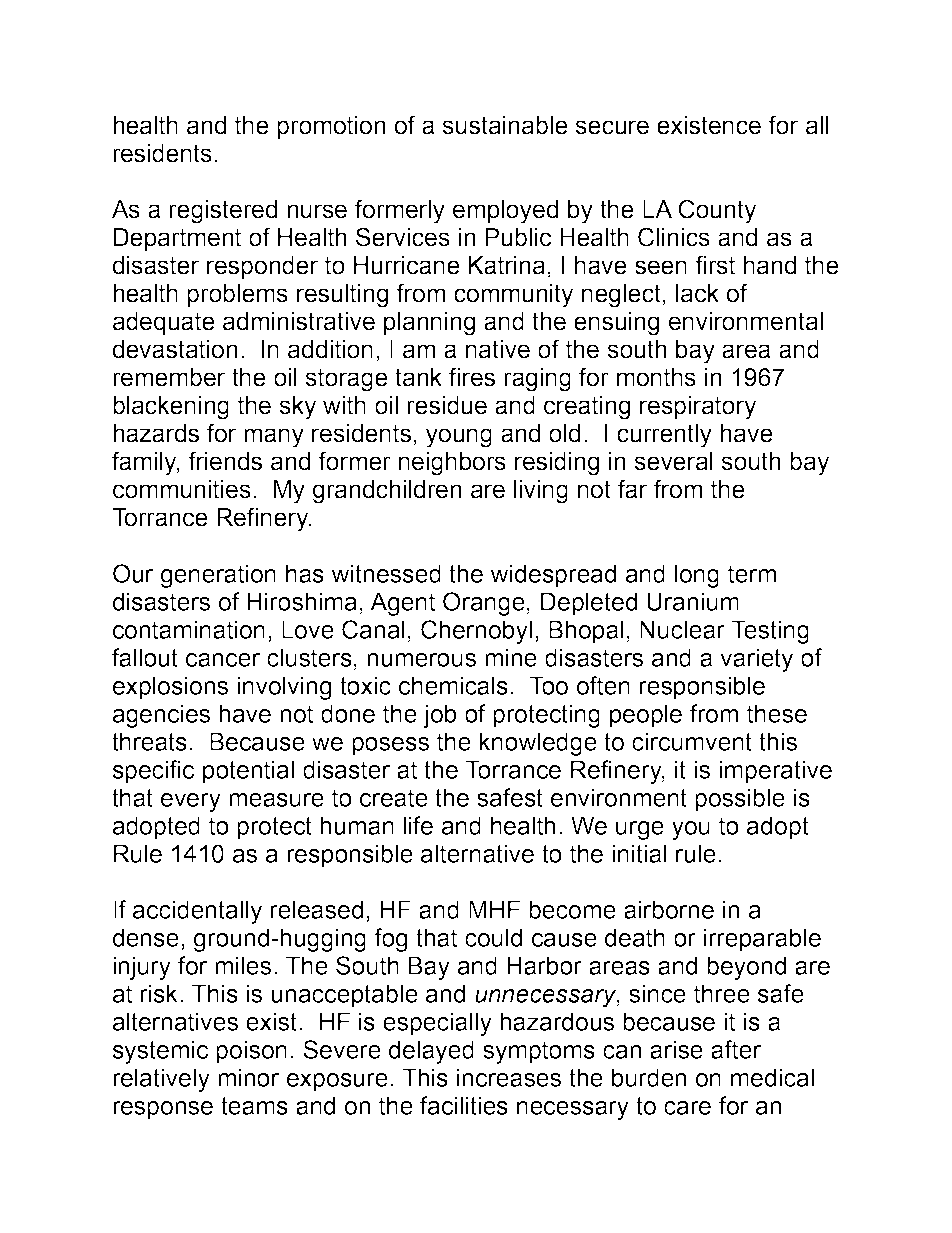 The height and width of the screenshot is (1233, 952). What do you see at coordinates (225, 461) in the screenshot?
I see `friends` at bounding box center [225, 461].
